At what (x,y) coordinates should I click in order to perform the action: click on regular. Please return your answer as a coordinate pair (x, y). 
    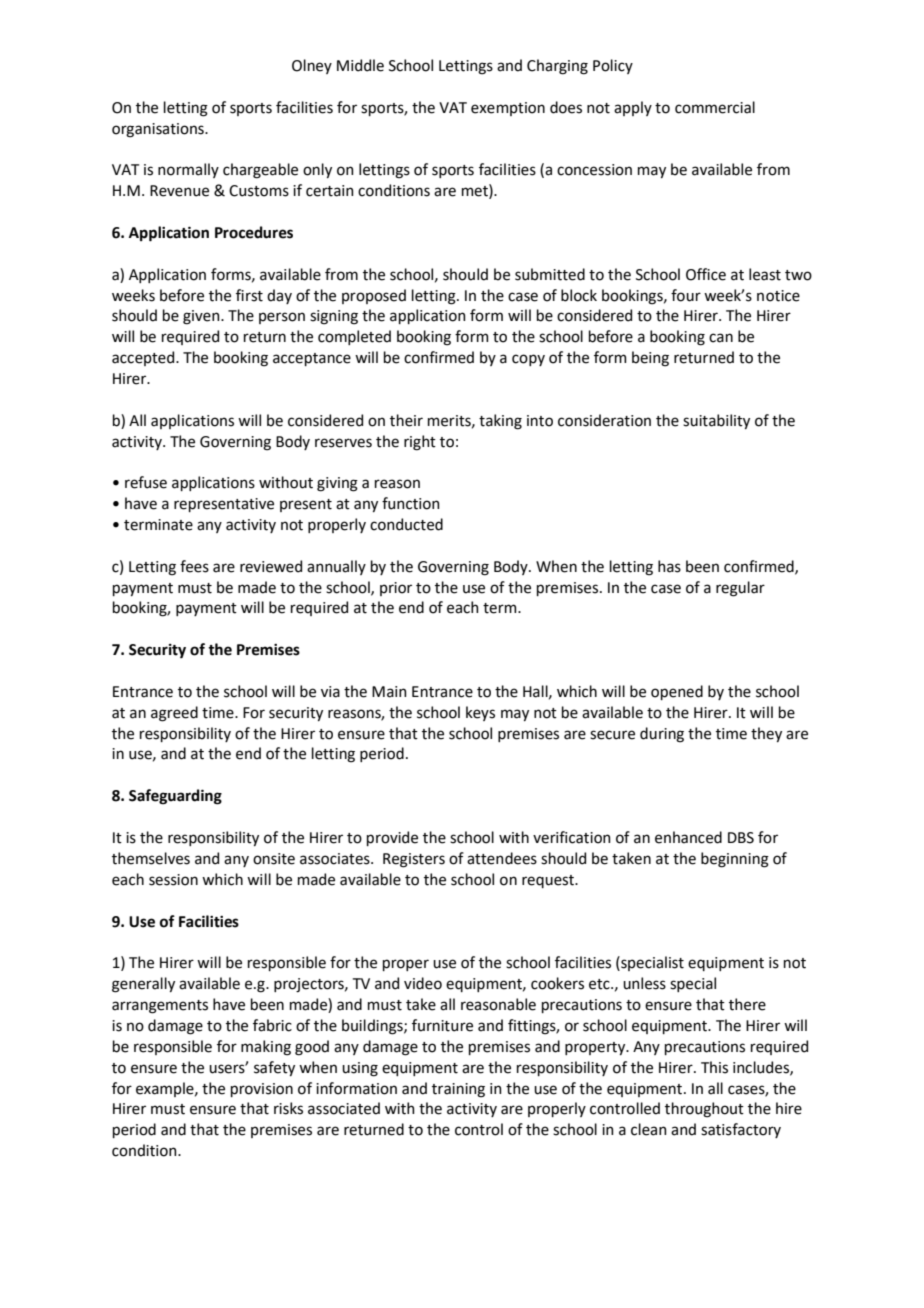
    Looking at the image, I should click on (740, 589).
